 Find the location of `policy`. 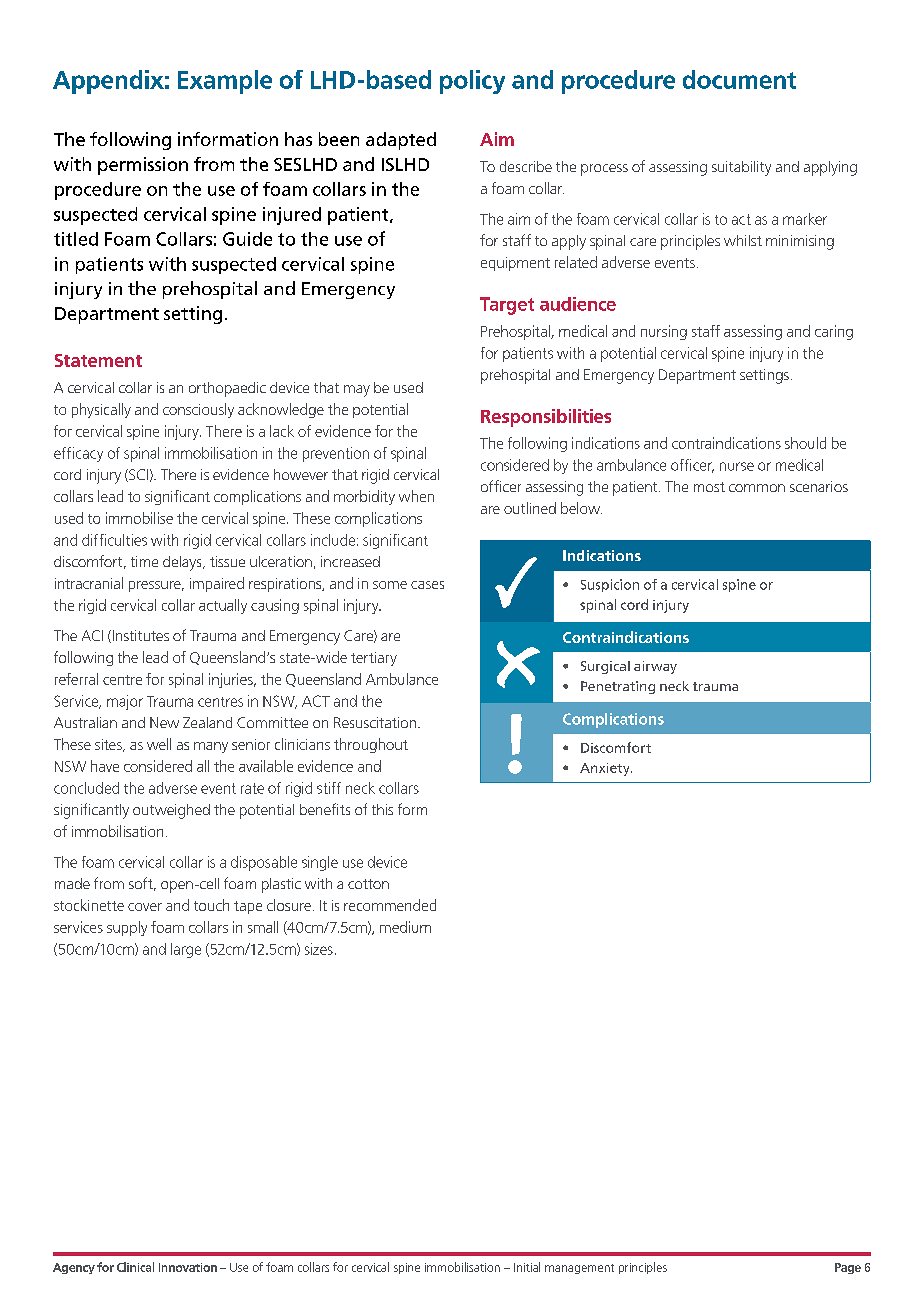

policy is located at coordinates (472, 82).
